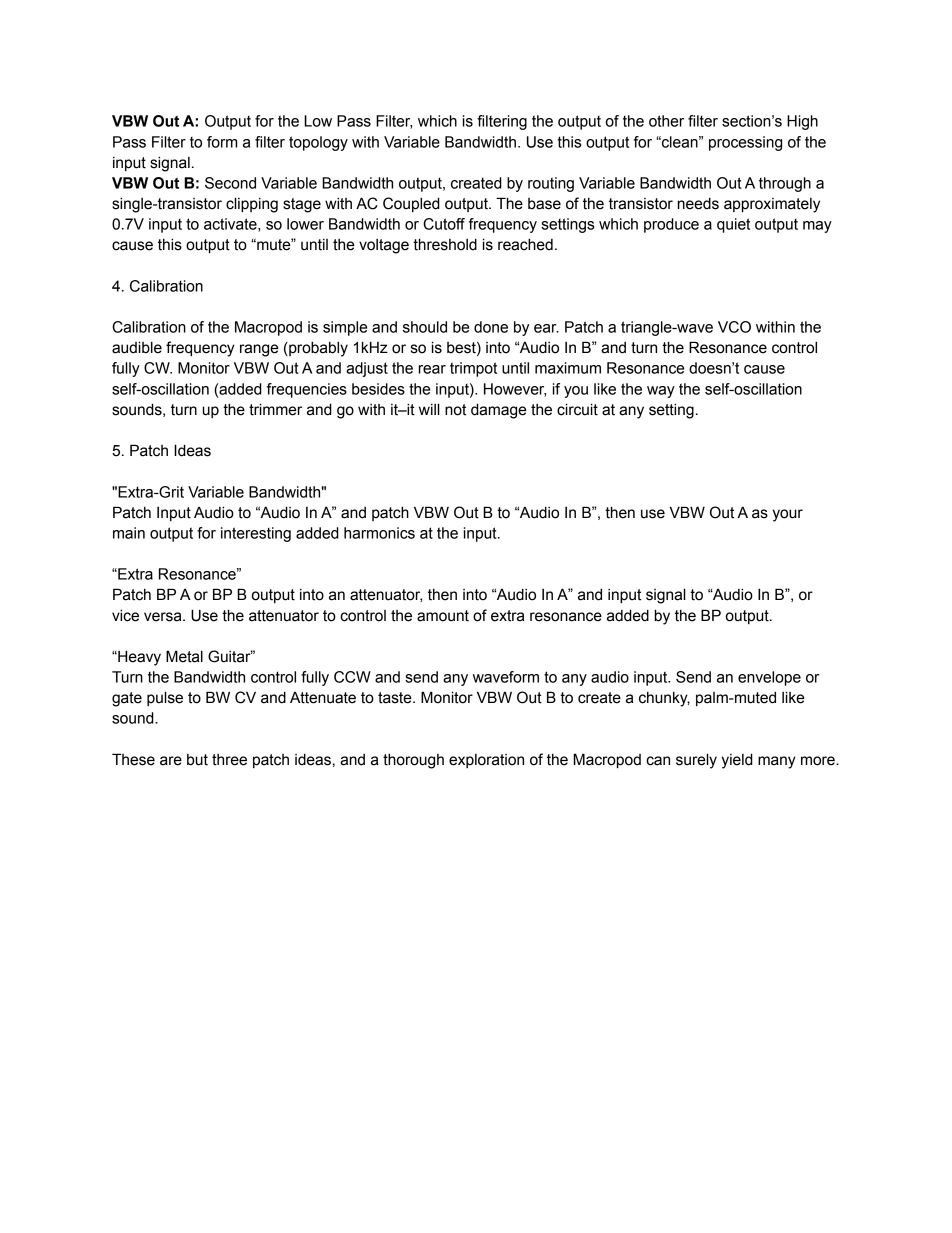 The height and width of the document is (1233, 952). I want to click on done, so click(491, 327).
